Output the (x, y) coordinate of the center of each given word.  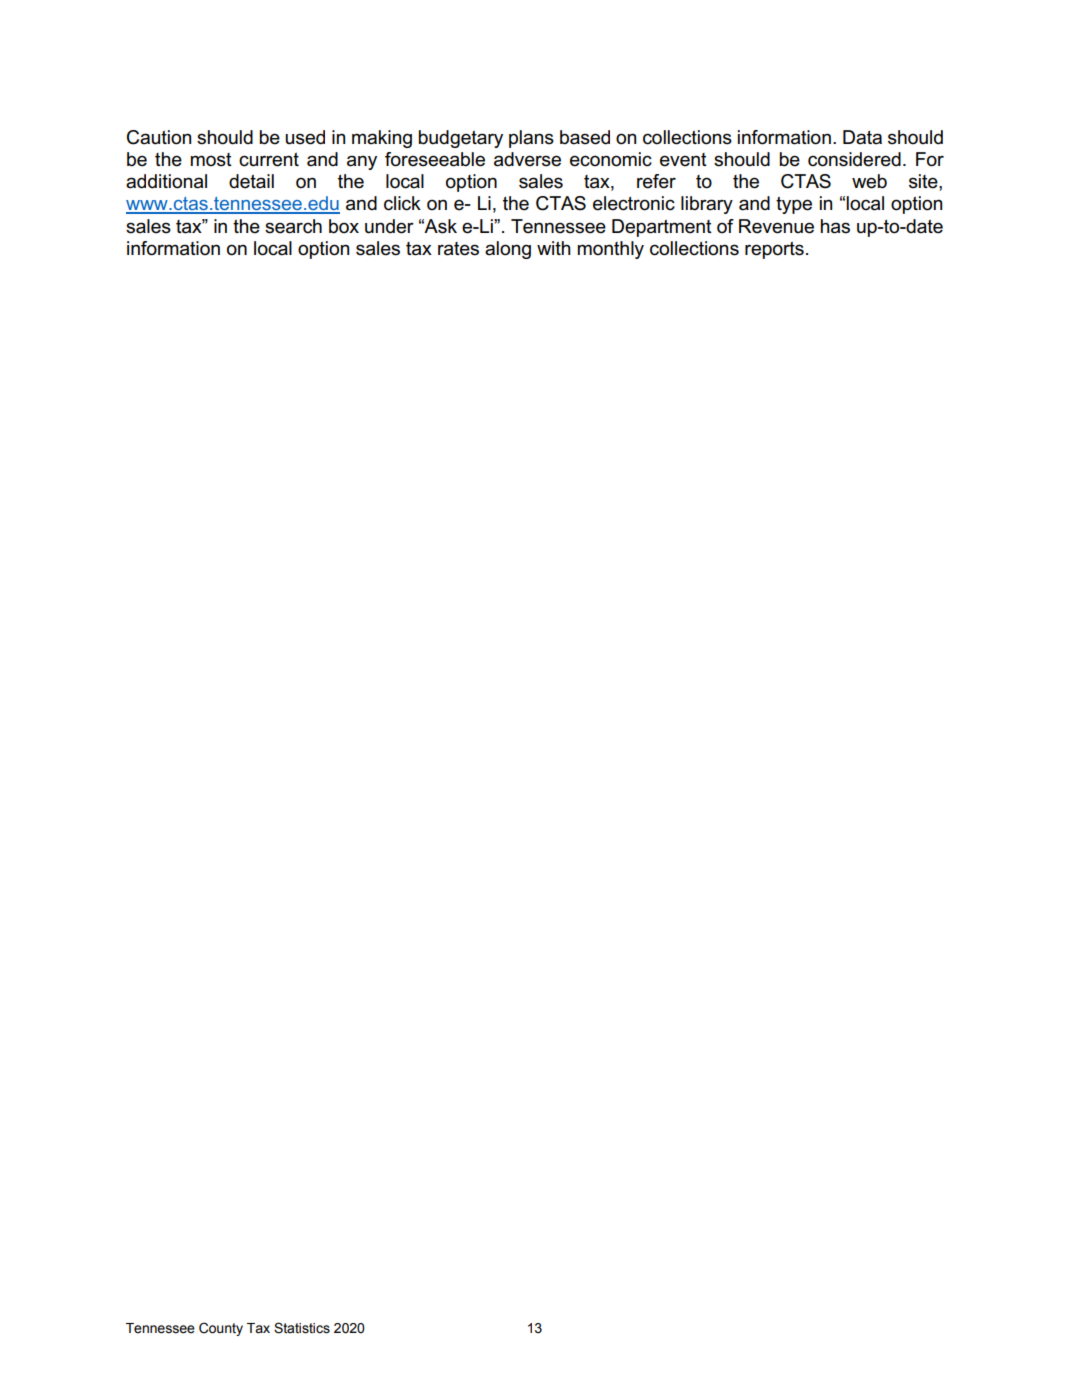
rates (458, 249)
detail (251, 181)
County (221, 1329)
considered (854, 159)
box (344, 226)
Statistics (302, 1328)
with (554, 248)
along (508, 250)
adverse (527, 159)
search (293, 226)
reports (774, 250)
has (835, 226)
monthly (611, 250)
